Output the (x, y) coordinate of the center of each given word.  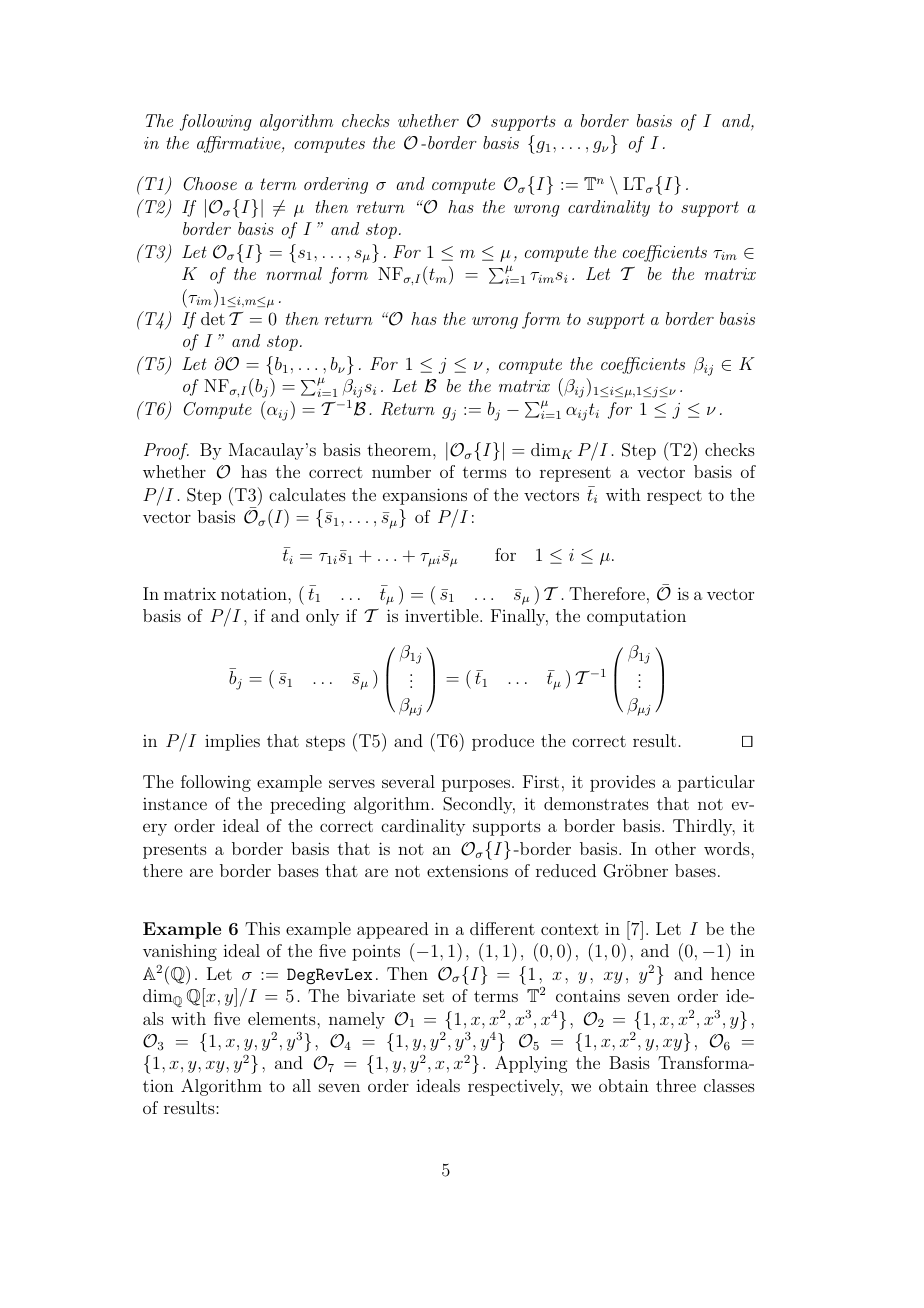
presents (175, 851)
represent (575, 474)
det (213, 318)
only (322, 617)
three (676, 1085)
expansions (425, 496)
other (675, 848)
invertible (443, 615)
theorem (400, 449)
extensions (467, 870)
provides (622, 783)
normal (294, 273)
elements (283, 1018)
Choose (210, 184)
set (433, 996)
